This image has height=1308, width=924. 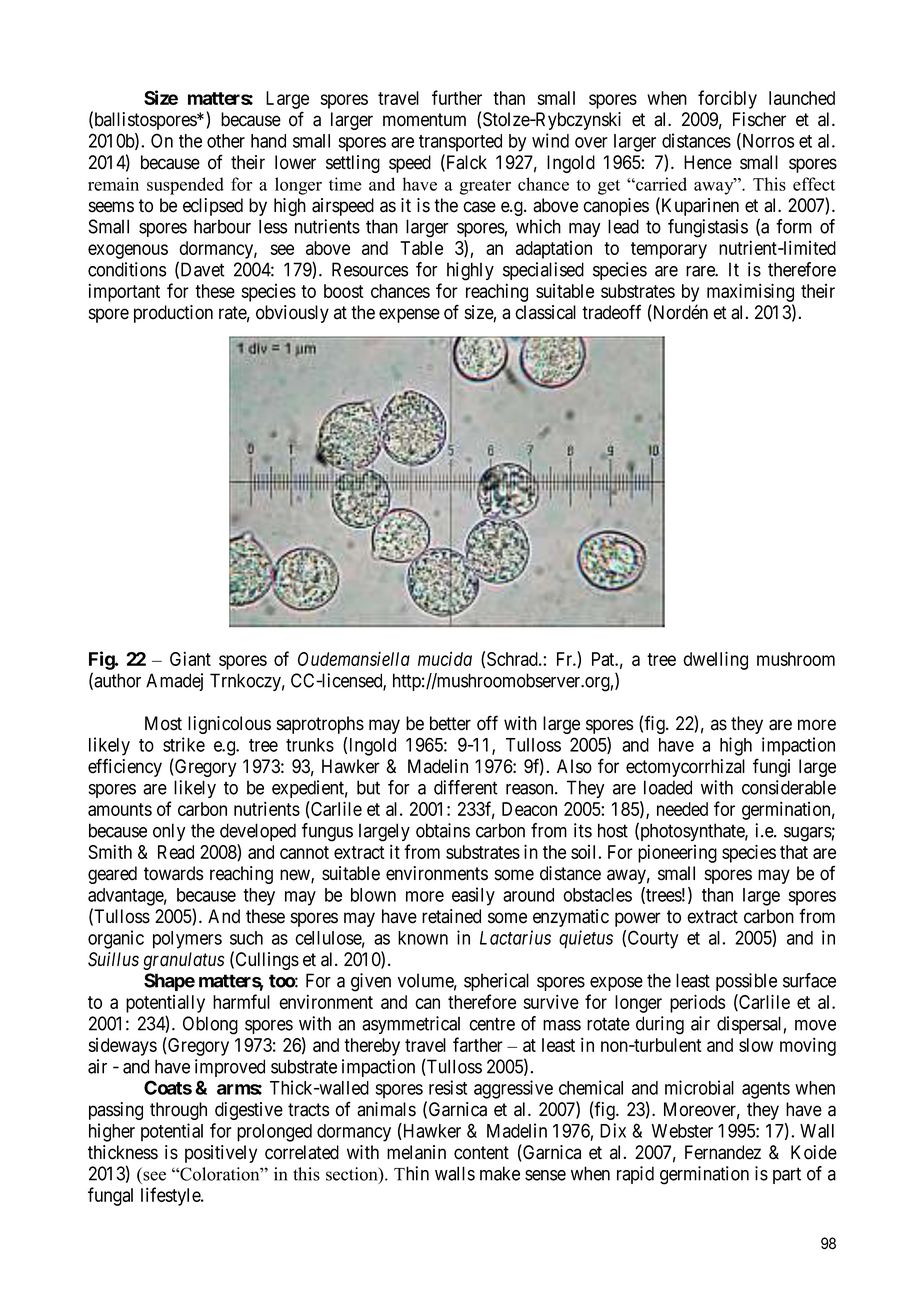 What do you see at coordinates (746, 982) in the image?
I see `possible` at bounding box center [746, 982].
